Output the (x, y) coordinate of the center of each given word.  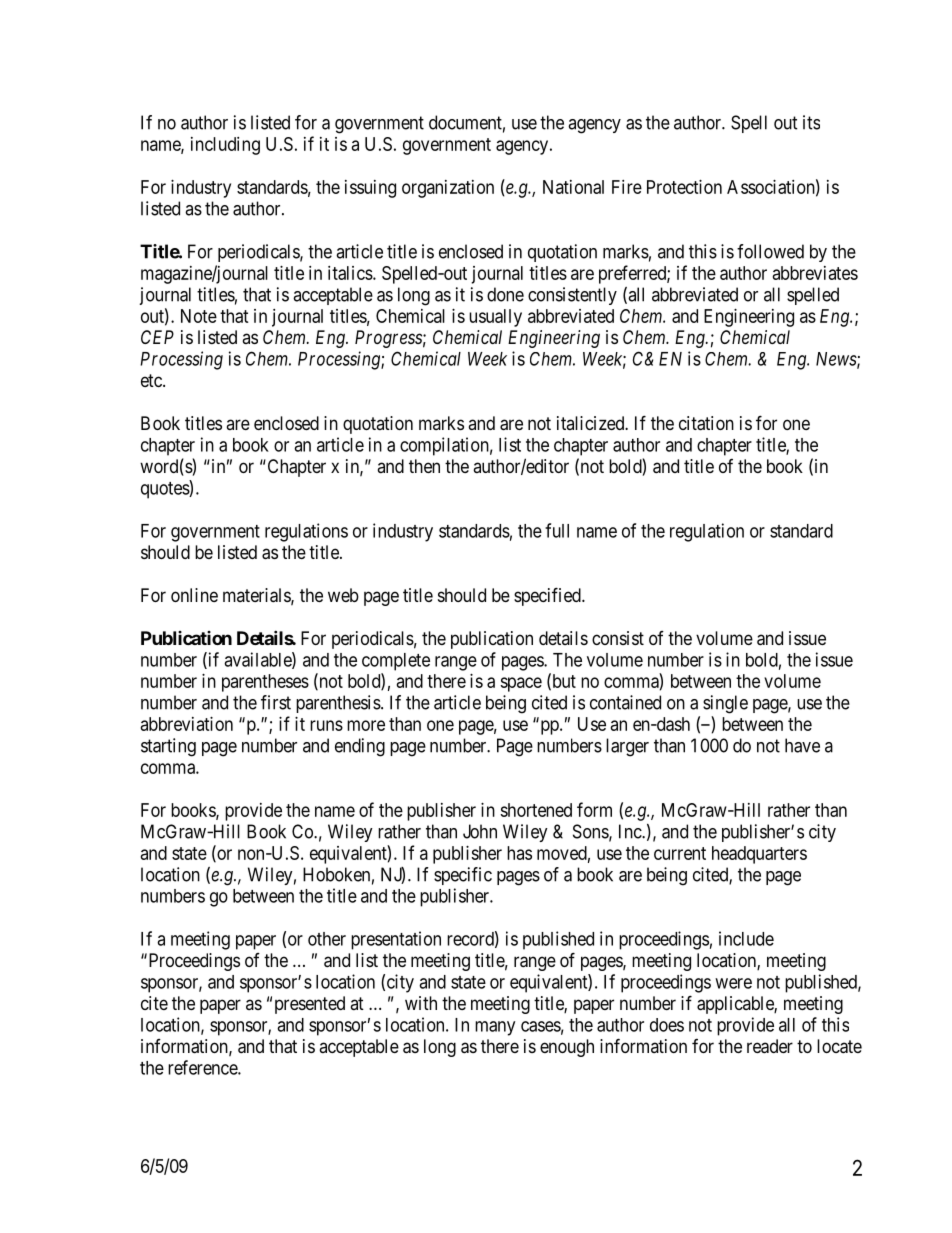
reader (770, 1046)
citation (706, 423)
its (811, 122)
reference (203, 1067)
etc (152, 380)
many (495, 1028)
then (424, 466)
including (225, 146)
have (802, 745)
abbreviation (187, 724)
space (521, 684)
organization (448, 189)
